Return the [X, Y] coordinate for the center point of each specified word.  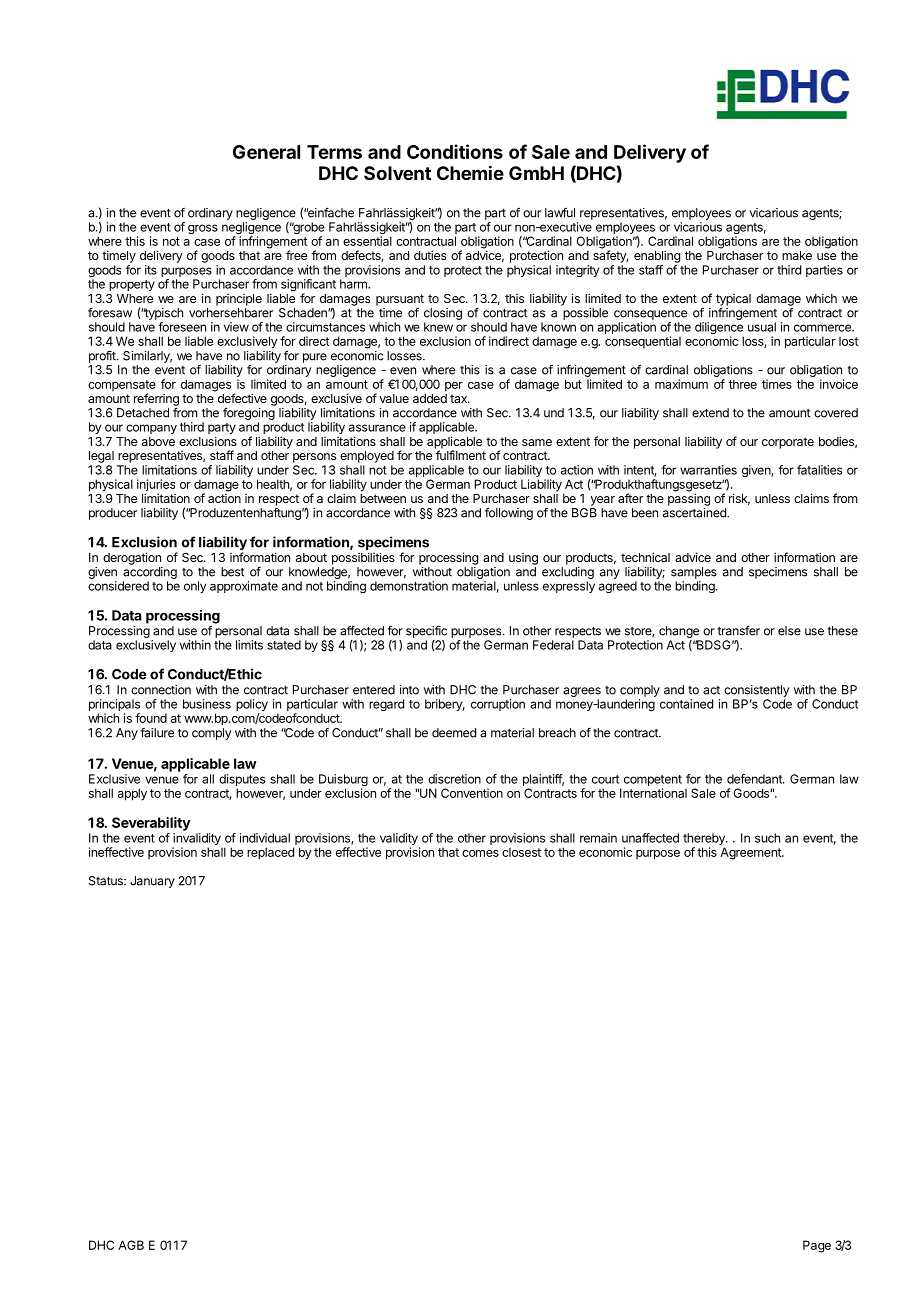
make [797, 255]
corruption [498, 705]
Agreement [751, 853]
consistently [756, 691]
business [207, 704]
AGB [131, 1245]
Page [817, 1246]
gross [203, 229]
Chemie [470, 172]
